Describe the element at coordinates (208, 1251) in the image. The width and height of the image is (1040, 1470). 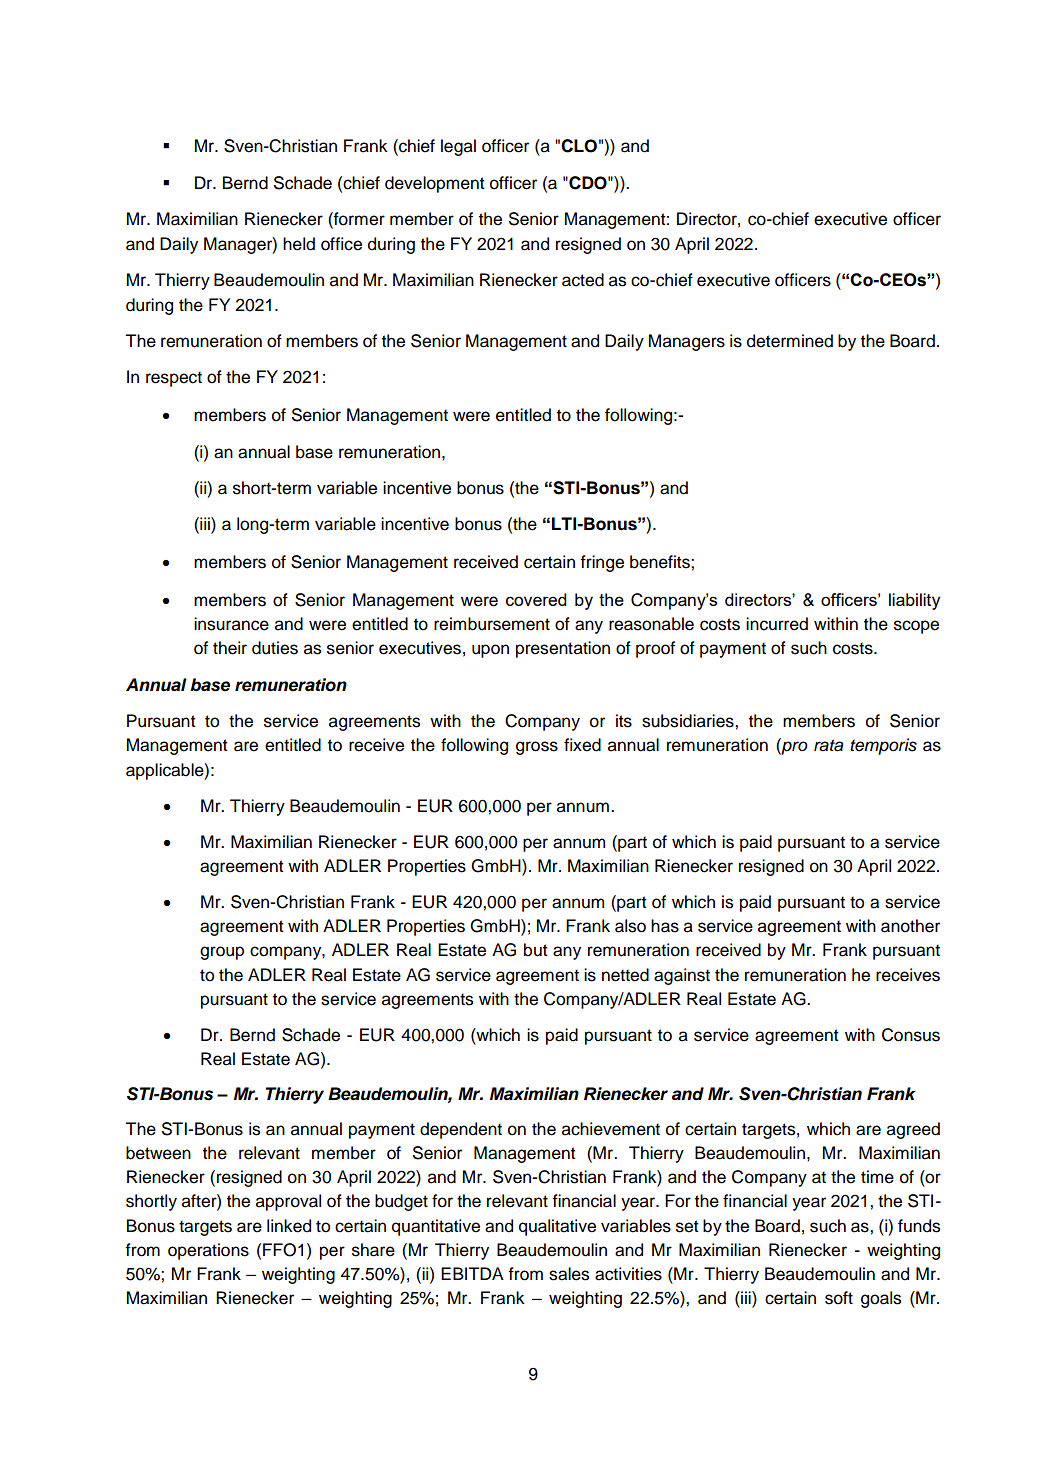
I see `operations` at that location.
